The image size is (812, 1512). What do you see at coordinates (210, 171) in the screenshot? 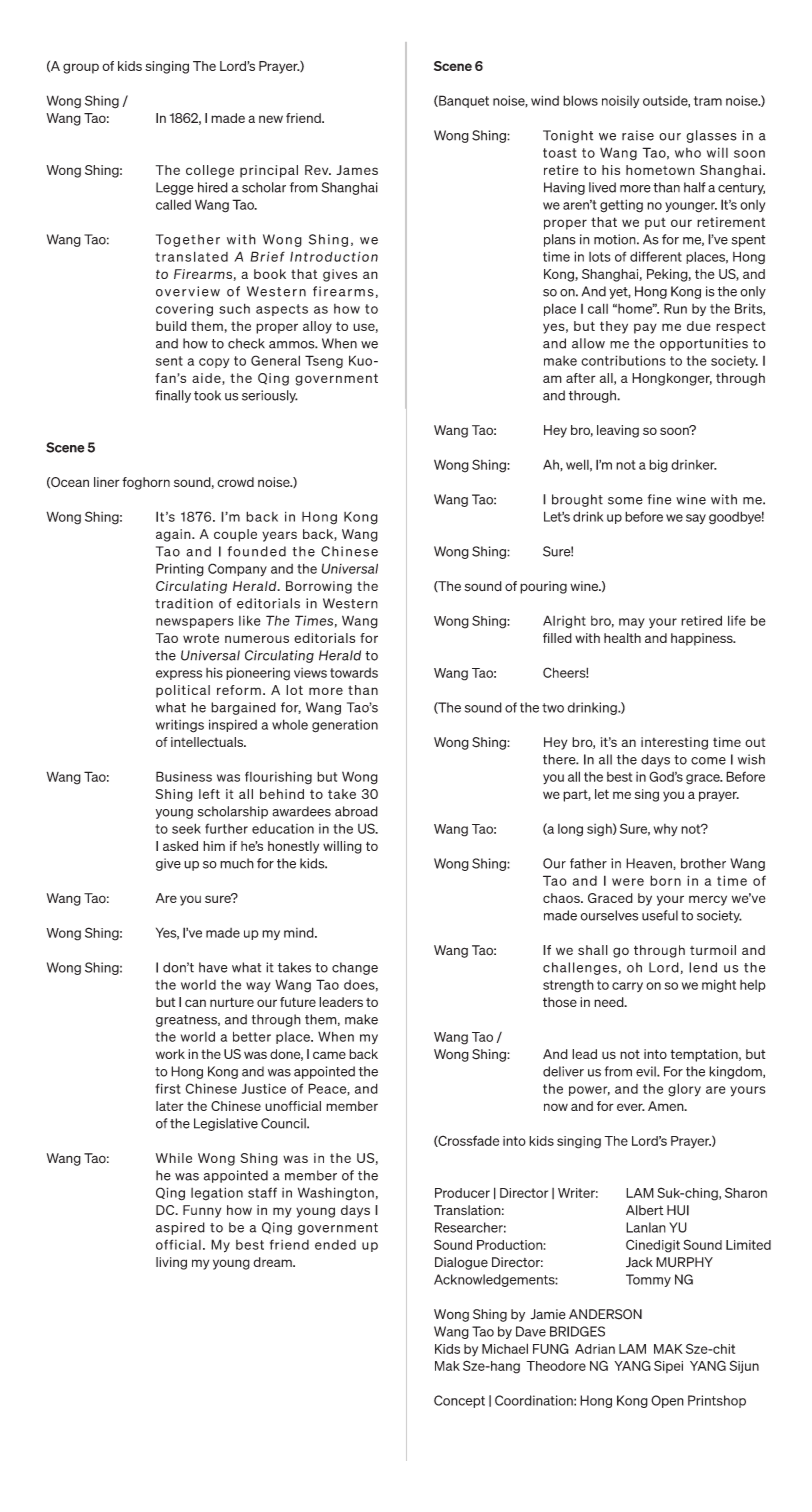
I see `college` at bounding box center [210, 171].
